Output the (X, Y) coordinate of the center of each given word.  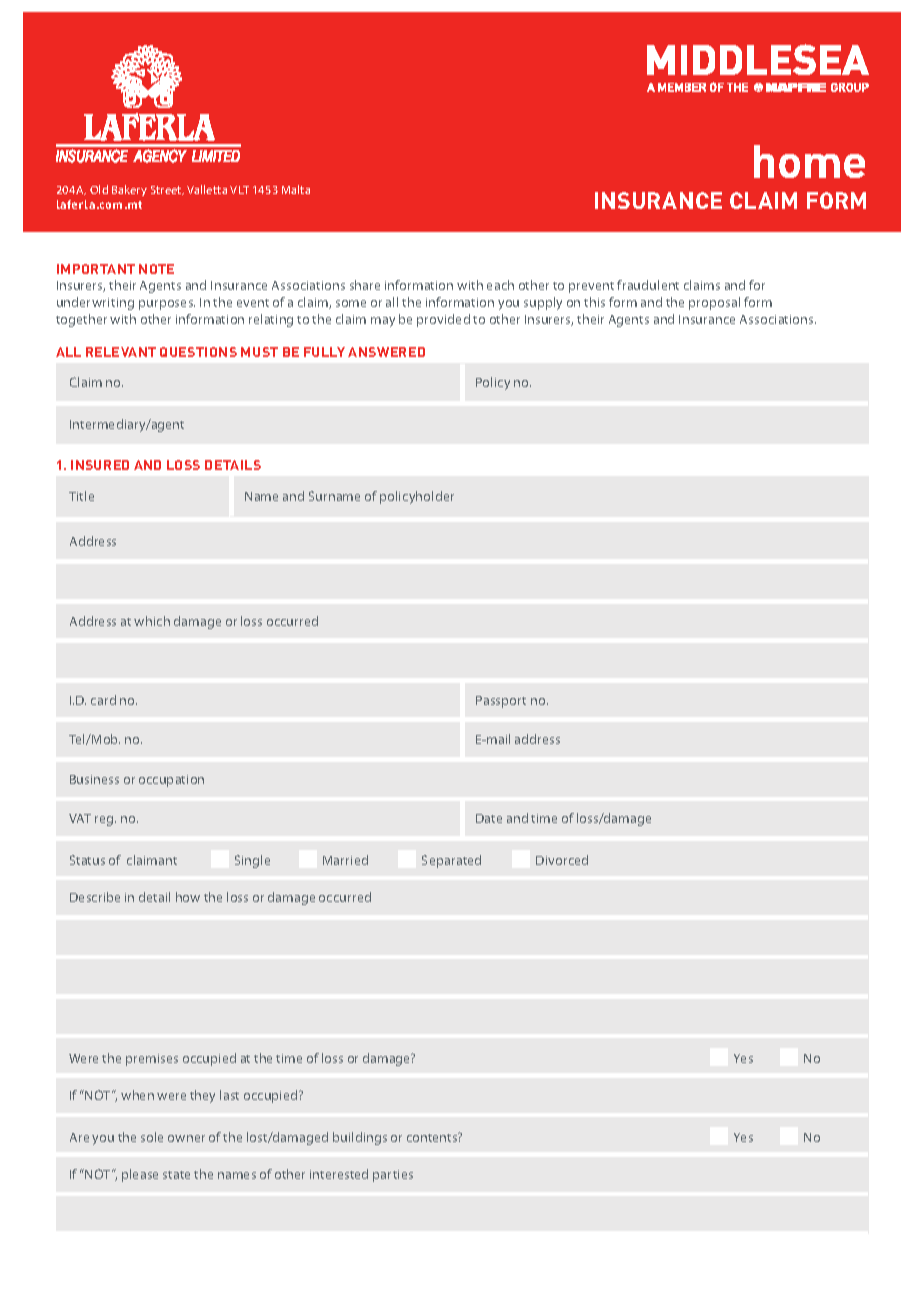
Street (167, 190)
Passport (501, 702)
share (365, 285)
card (103, 700)
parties (393, 1176)
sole (152, 1137)
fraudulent (648, 285)
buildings (360, 1138)
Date (489, 818)
